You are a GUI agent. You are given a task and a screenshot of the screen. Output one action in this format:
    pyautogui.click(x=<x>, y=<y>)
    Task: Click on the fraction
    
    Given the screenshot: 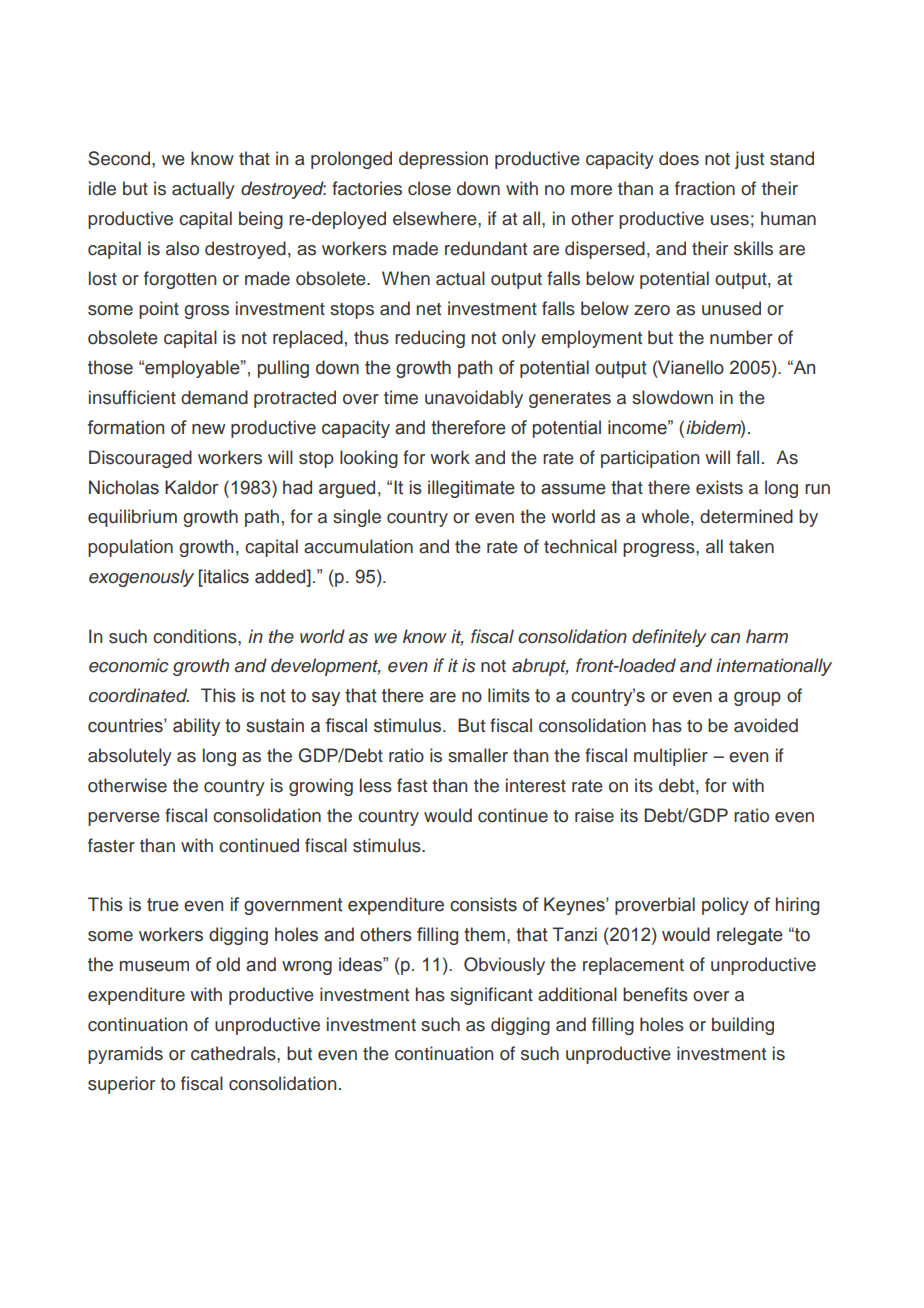 What is the action you would take?
    pyautogui.click(x=705, y=188)
